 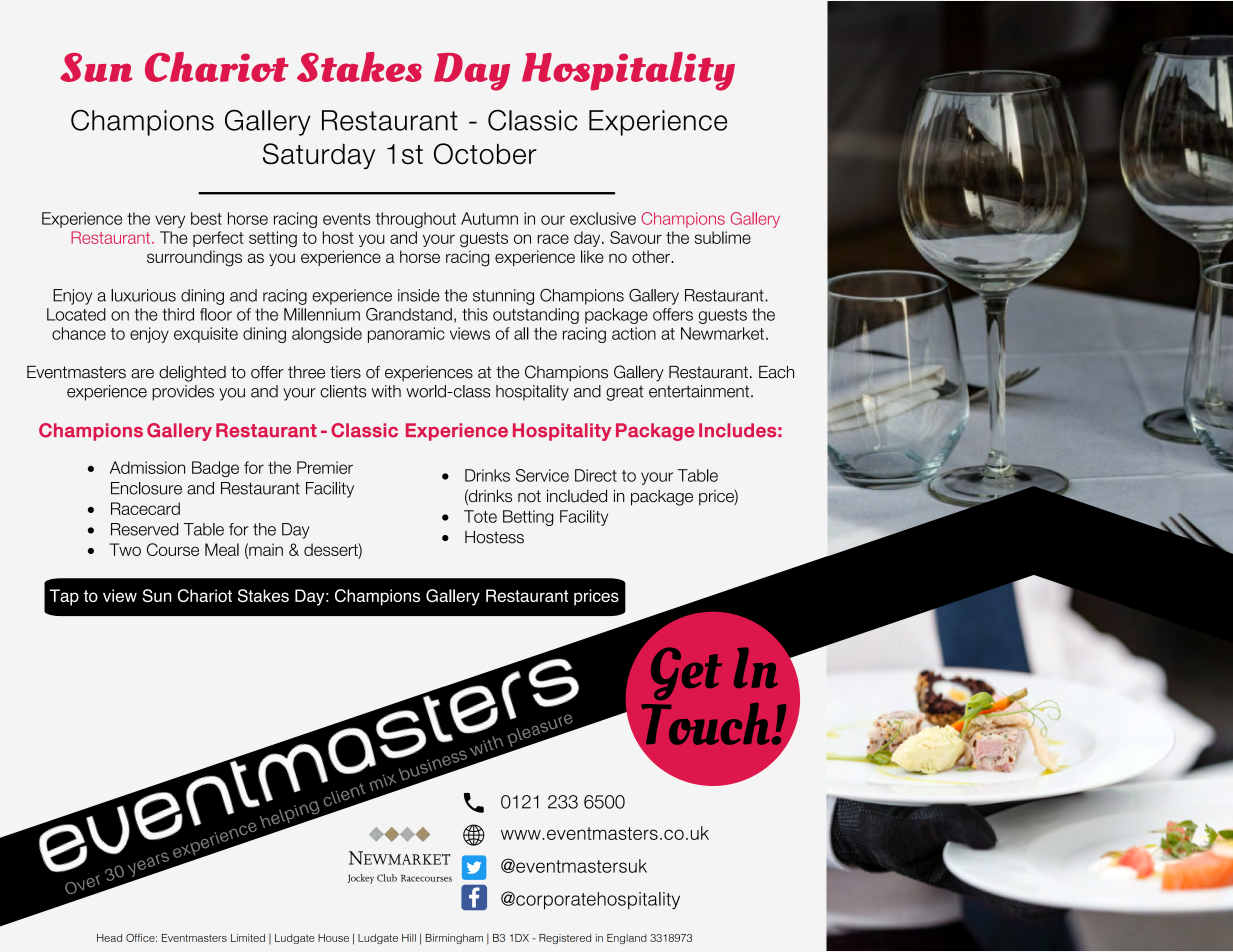 I want to click on Tap, so click(x=64, y=597).
